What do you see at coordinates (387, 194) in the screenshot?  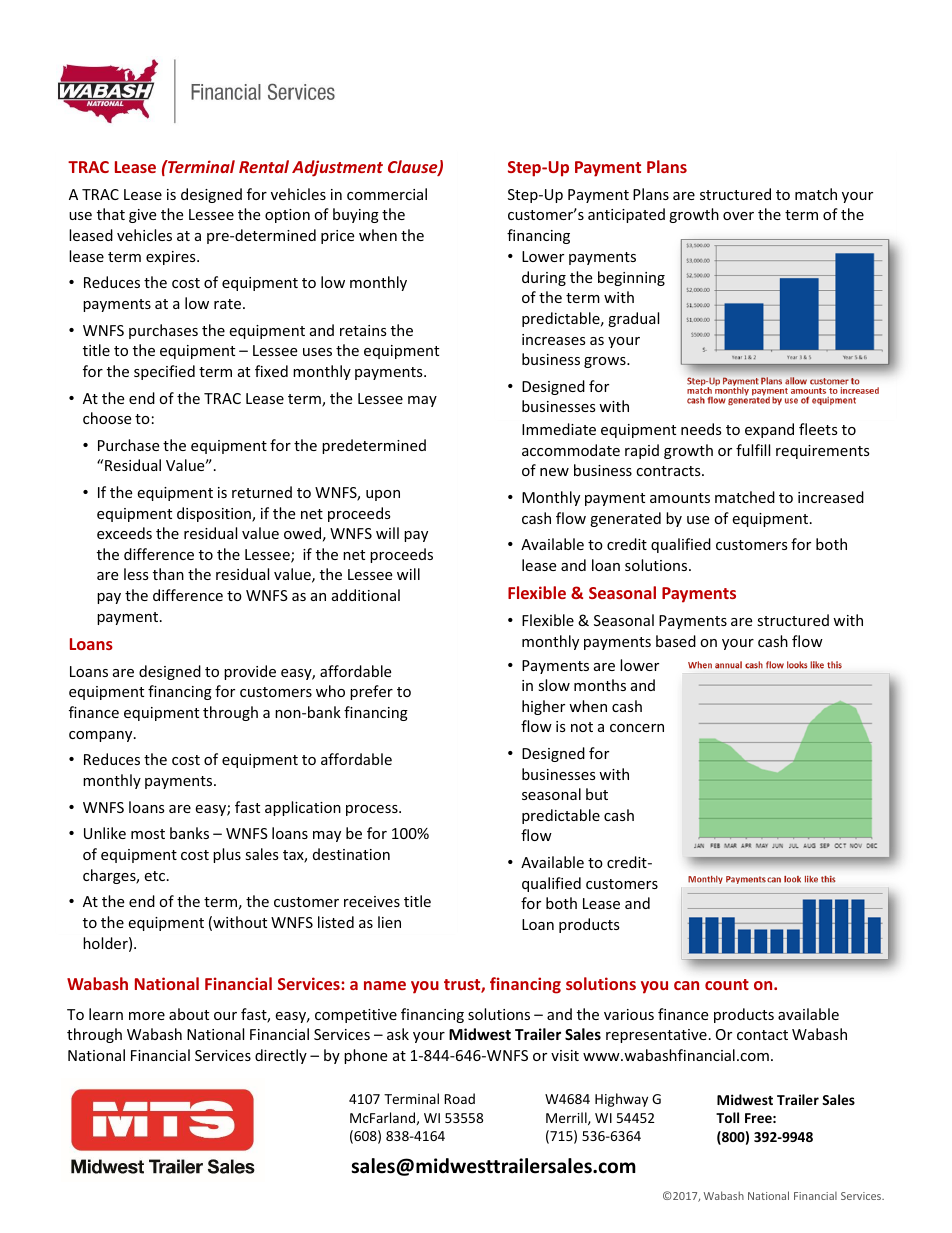 I see `commercial` at bounding box center [387, 194].
